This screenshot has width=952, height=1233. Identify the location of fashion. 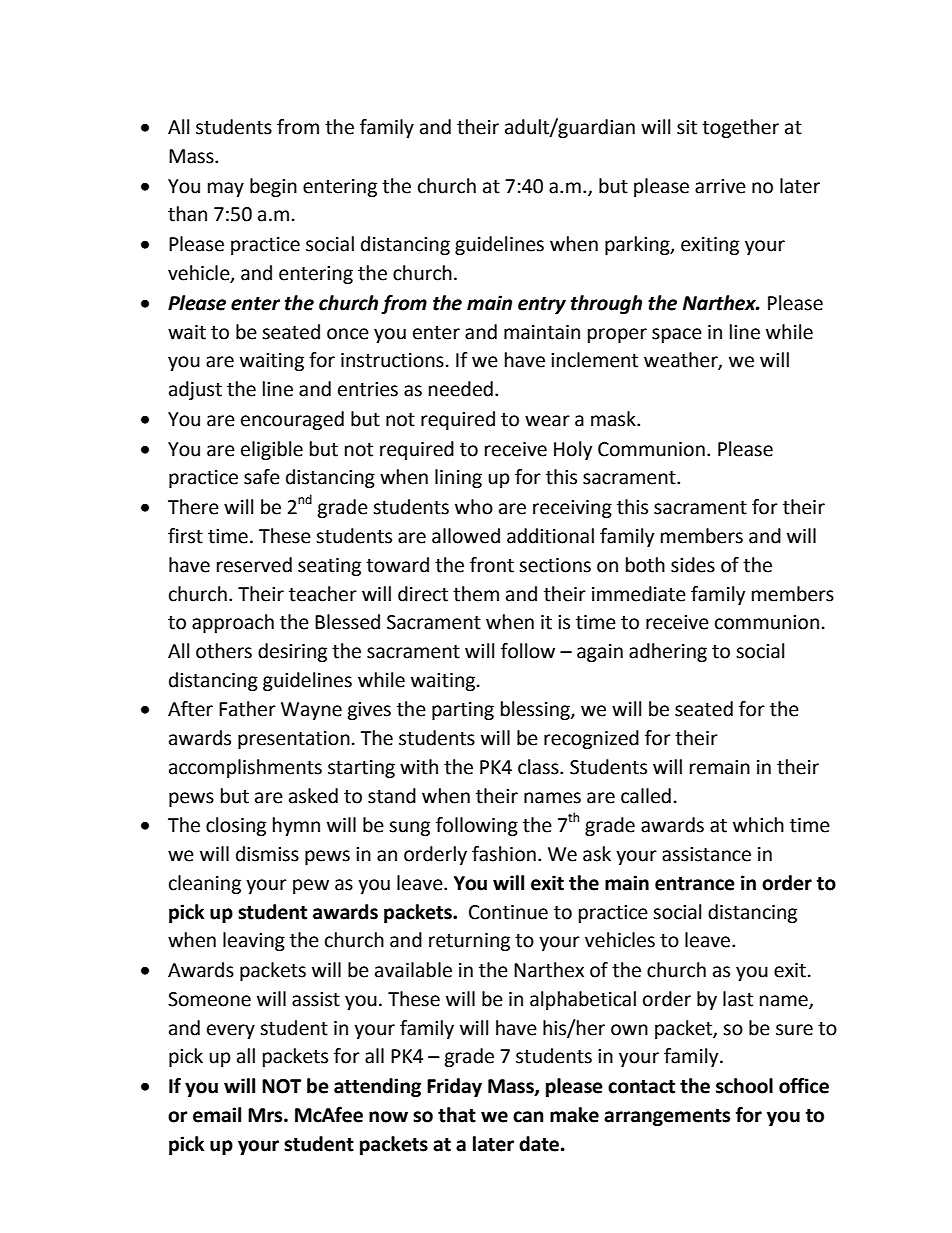
(504, 854).
